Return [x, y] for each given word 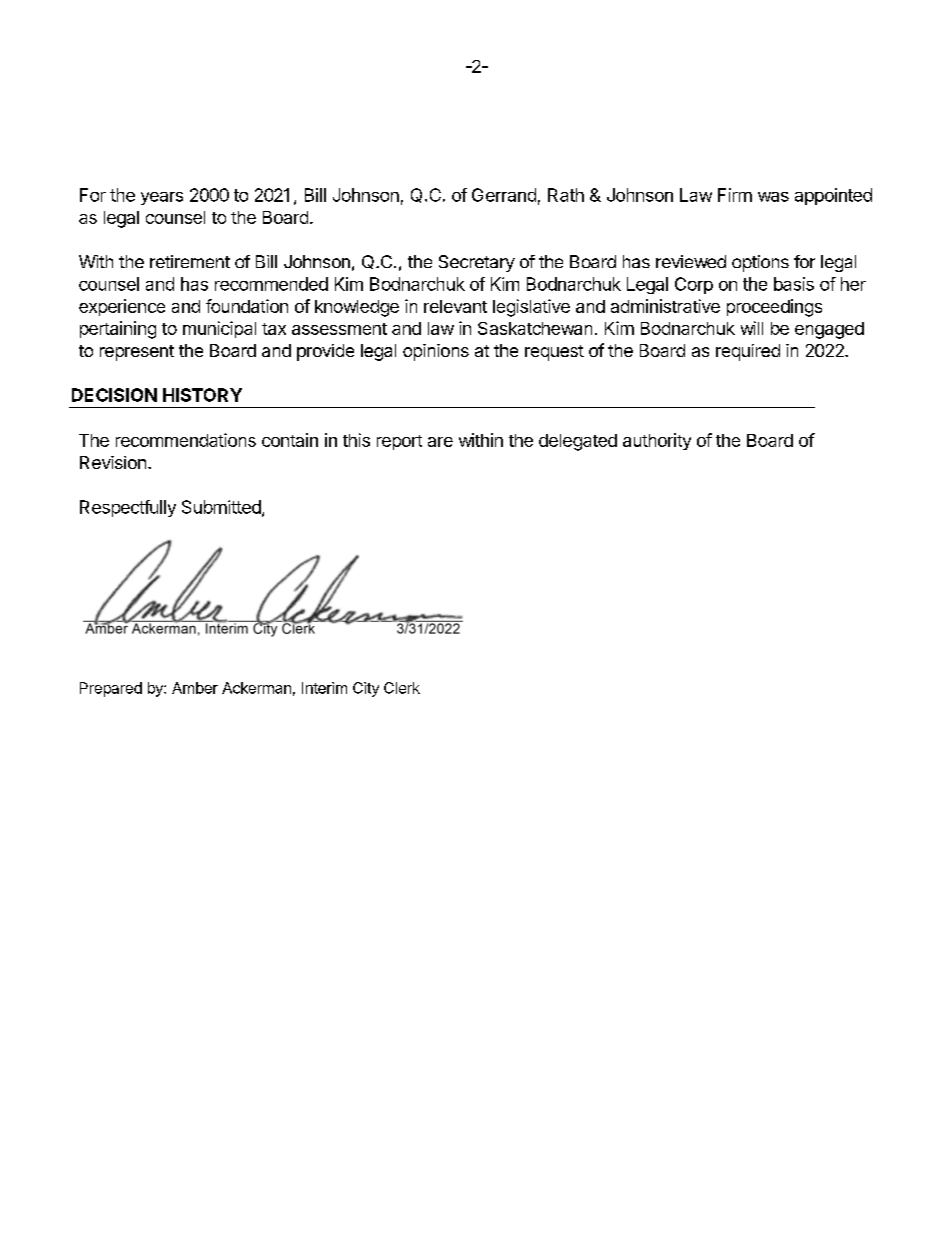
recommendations [186, 440]
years [162, 198]
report [399, 442]
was [773, 197]
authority [657, 441]
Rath [566, 195]
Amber [195, 688]
